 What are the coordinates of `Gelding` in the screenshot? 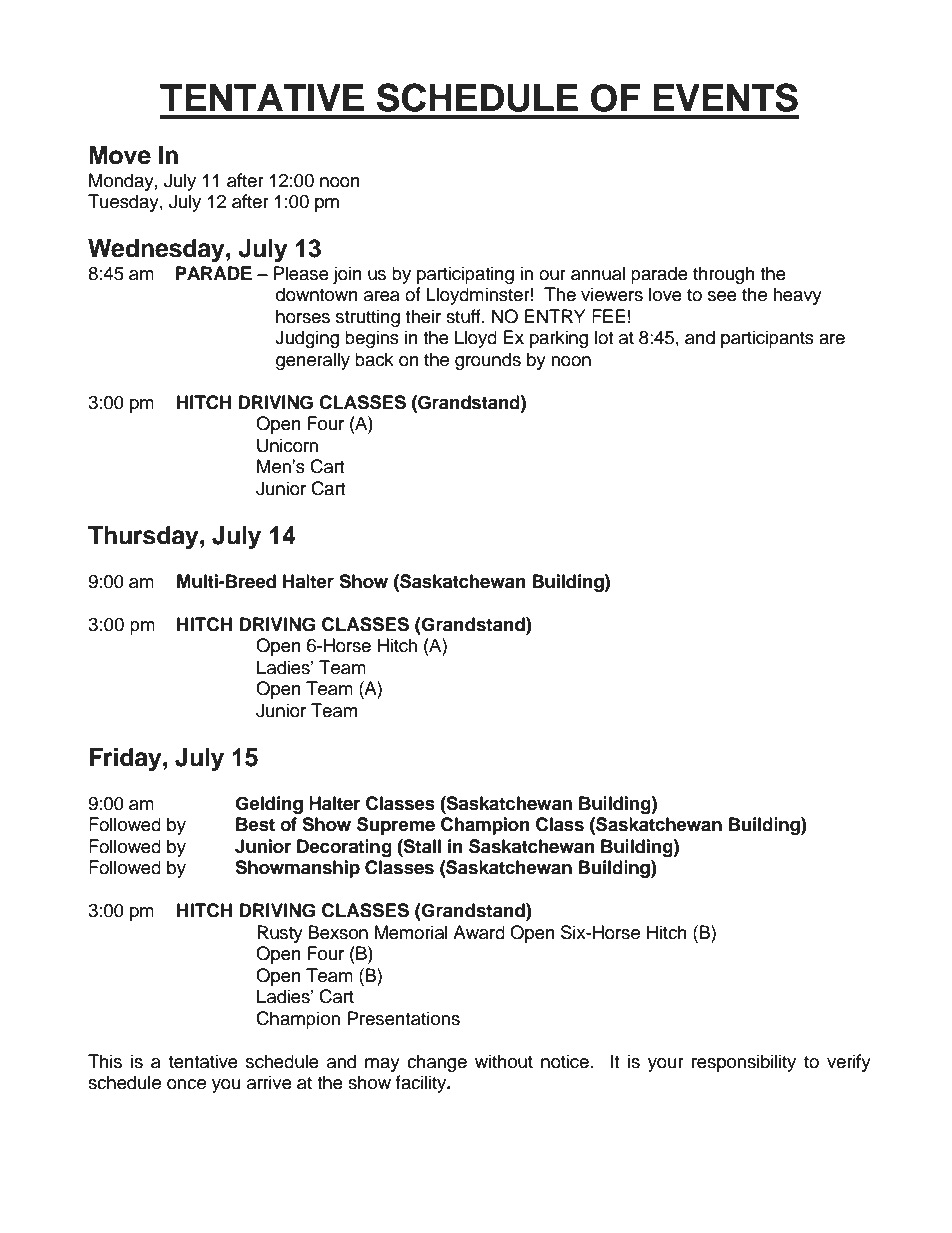 It's located at (269, 805).
